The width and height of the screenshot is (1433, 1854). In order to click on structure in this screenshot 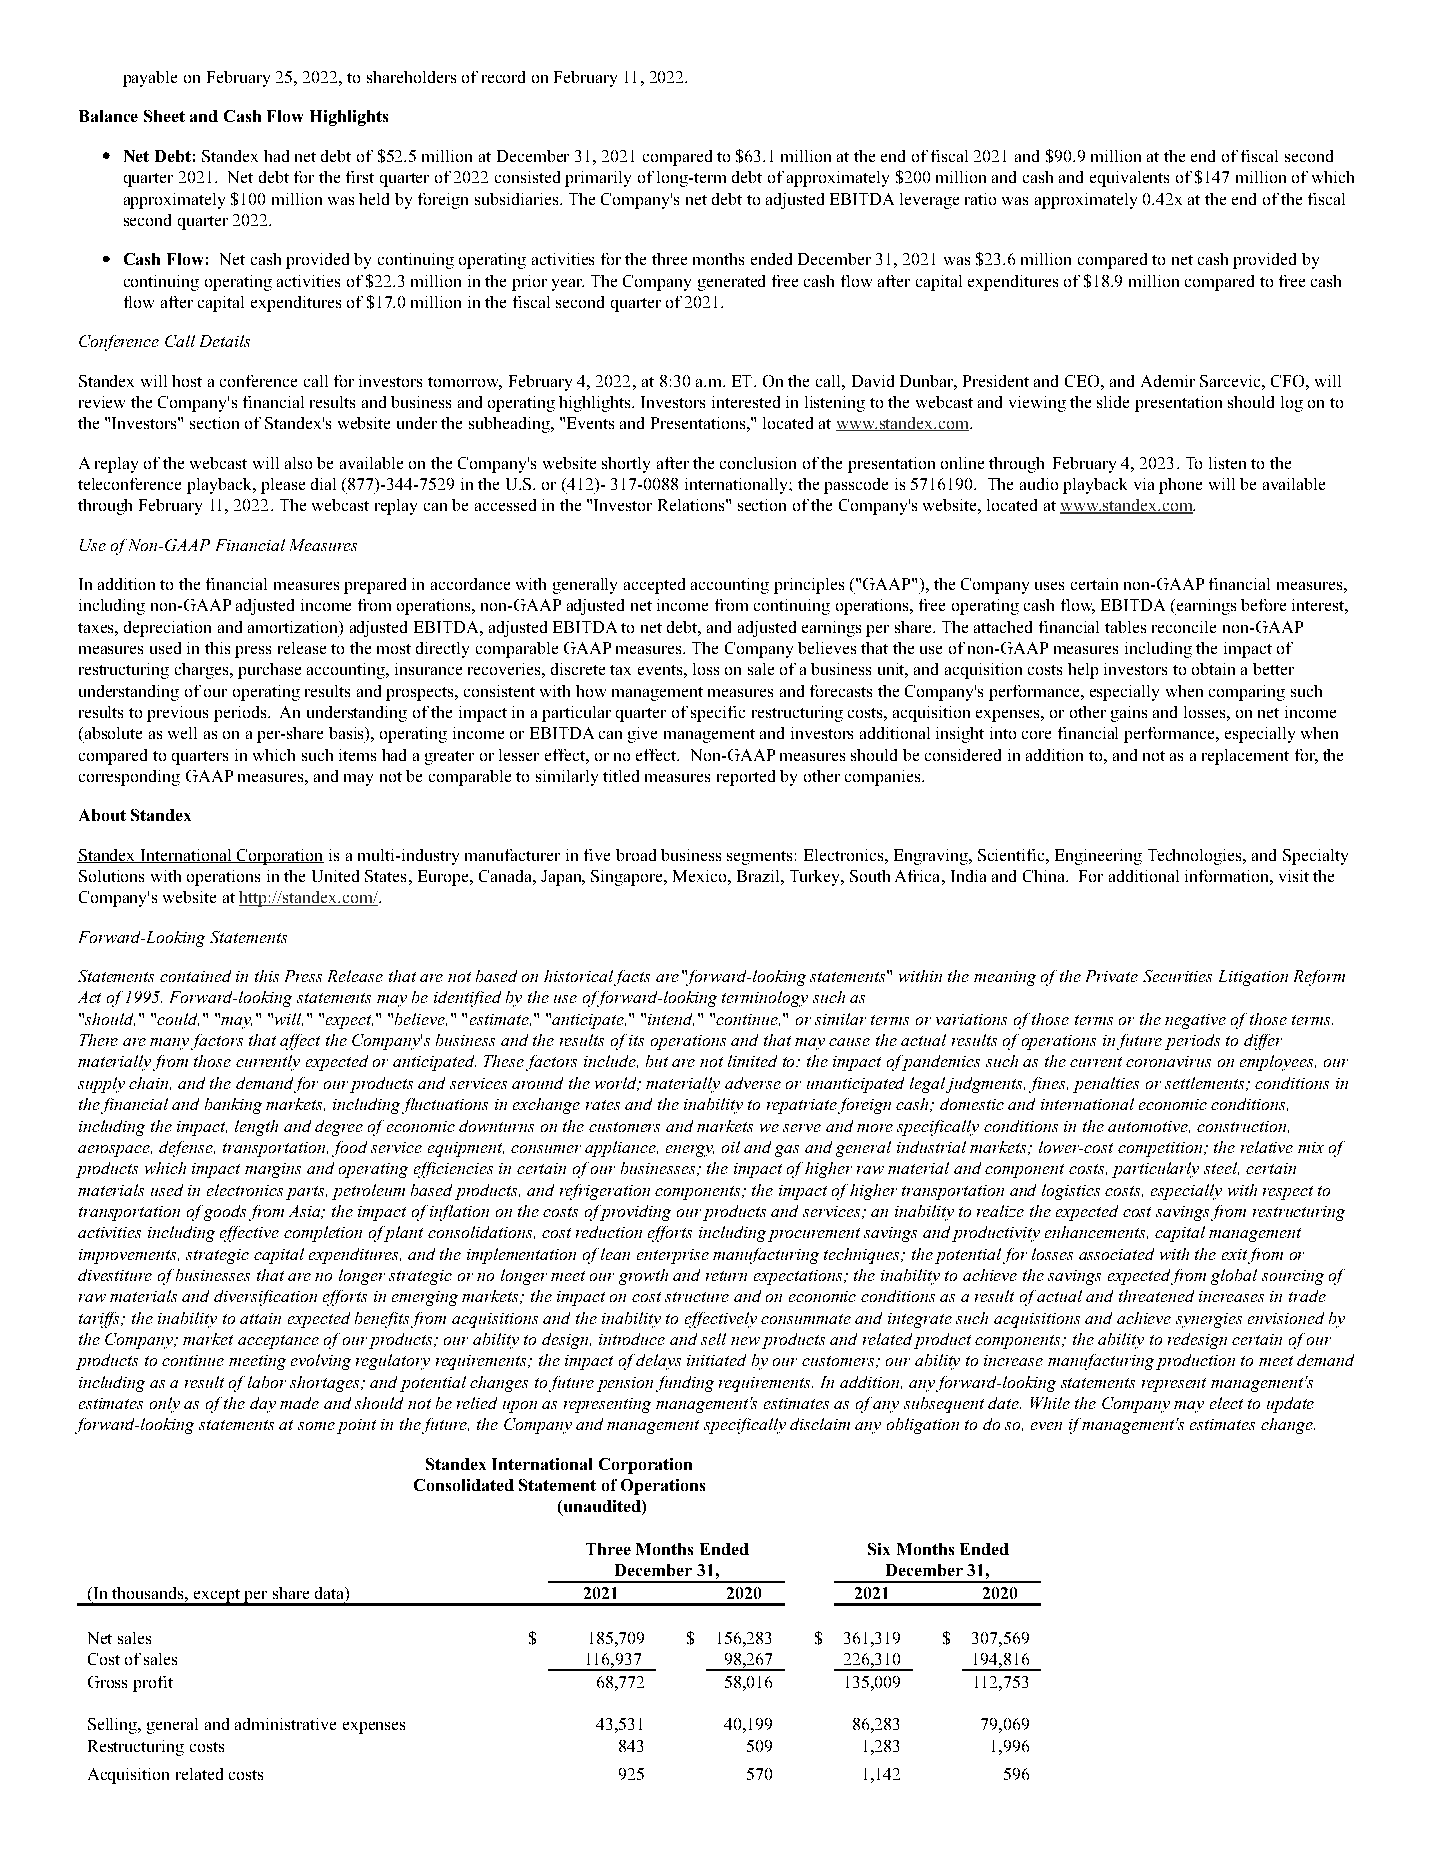, I will do `click(697, 1297)`.
